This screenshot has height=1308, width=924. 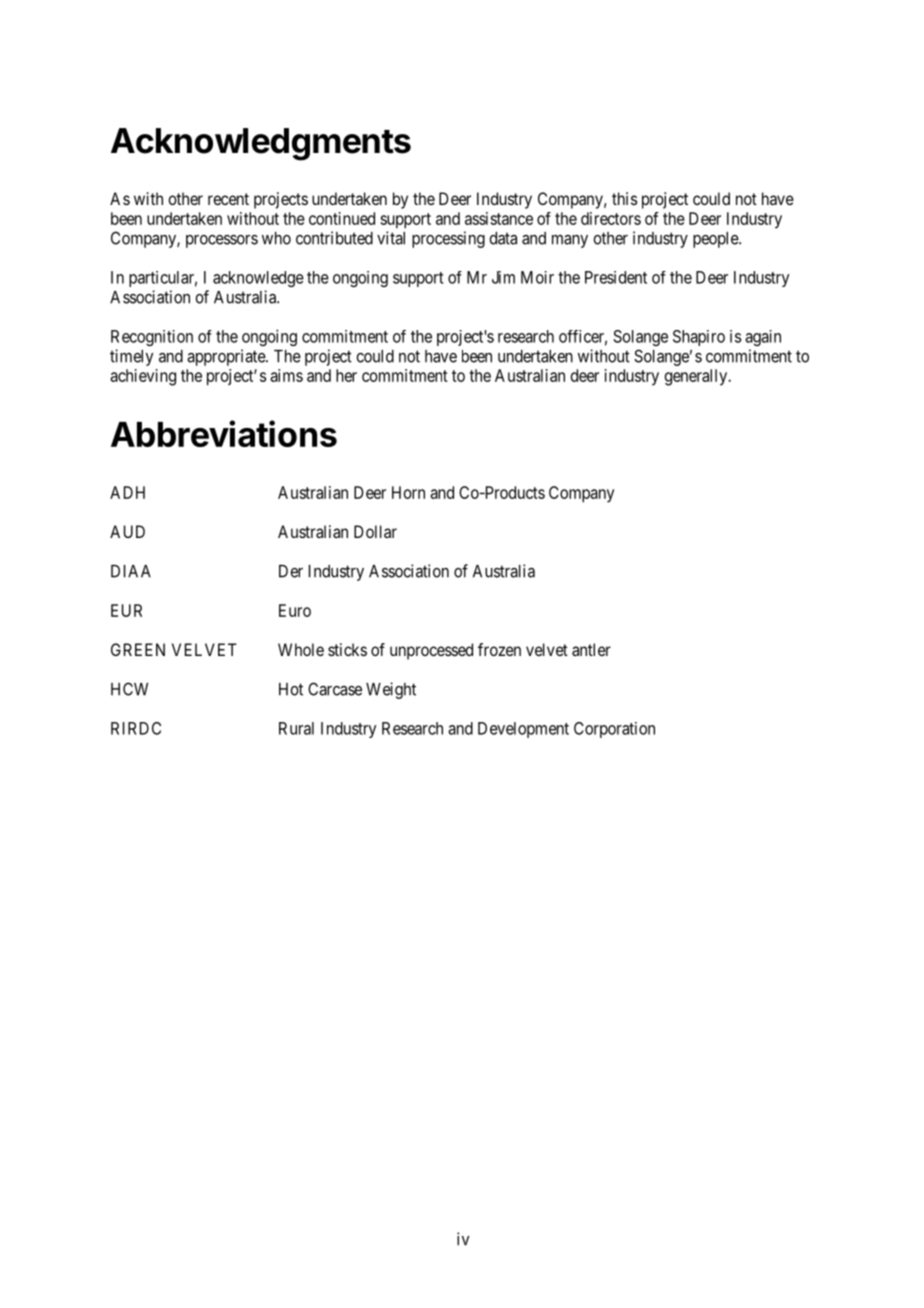 What do you see at coordinates (375, 531) in the screenshot?
I see `Dollar` at bounding box center [375, 531].
